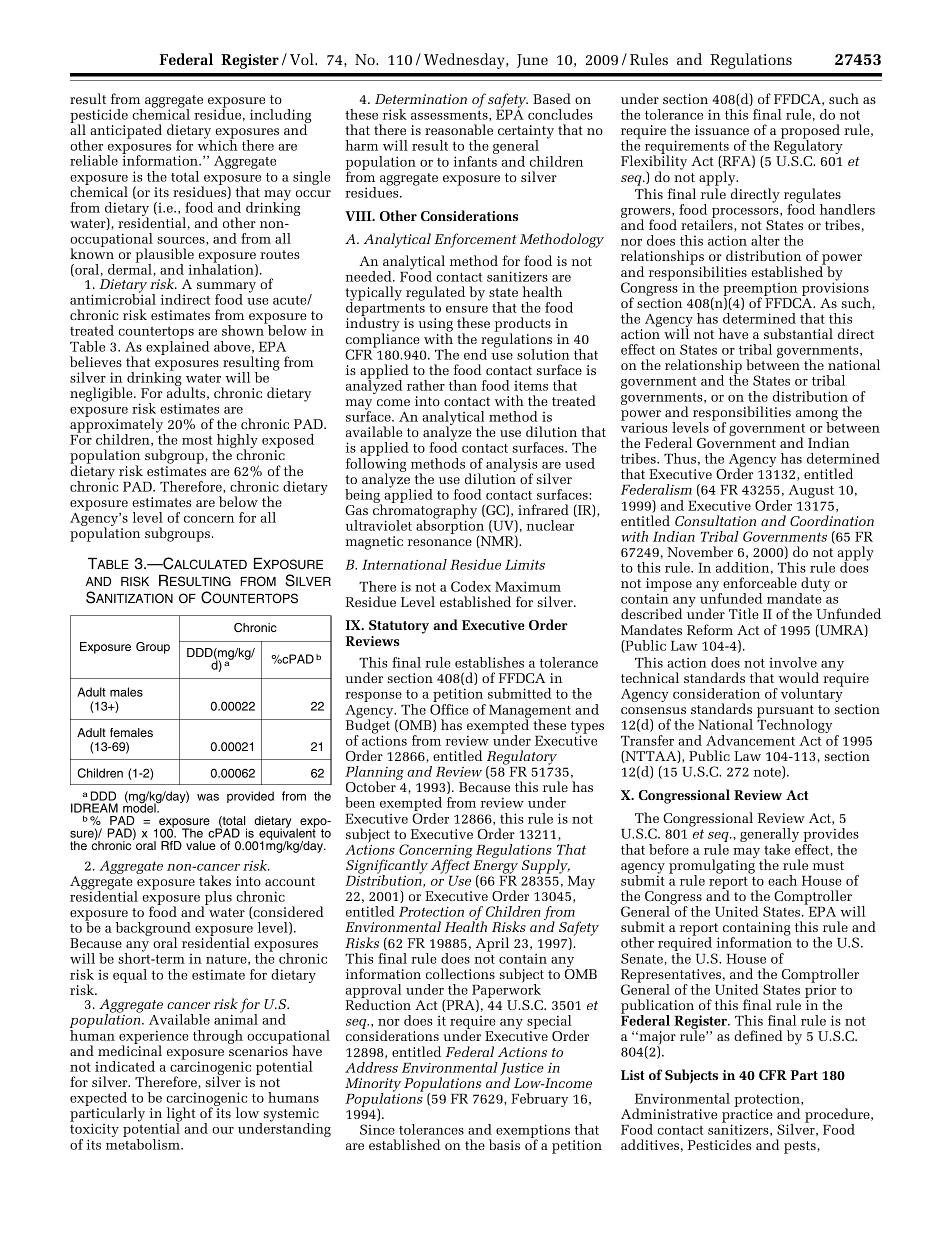 This page has height=1233, width=952. I want to click on assessments, so click(450, 115).
